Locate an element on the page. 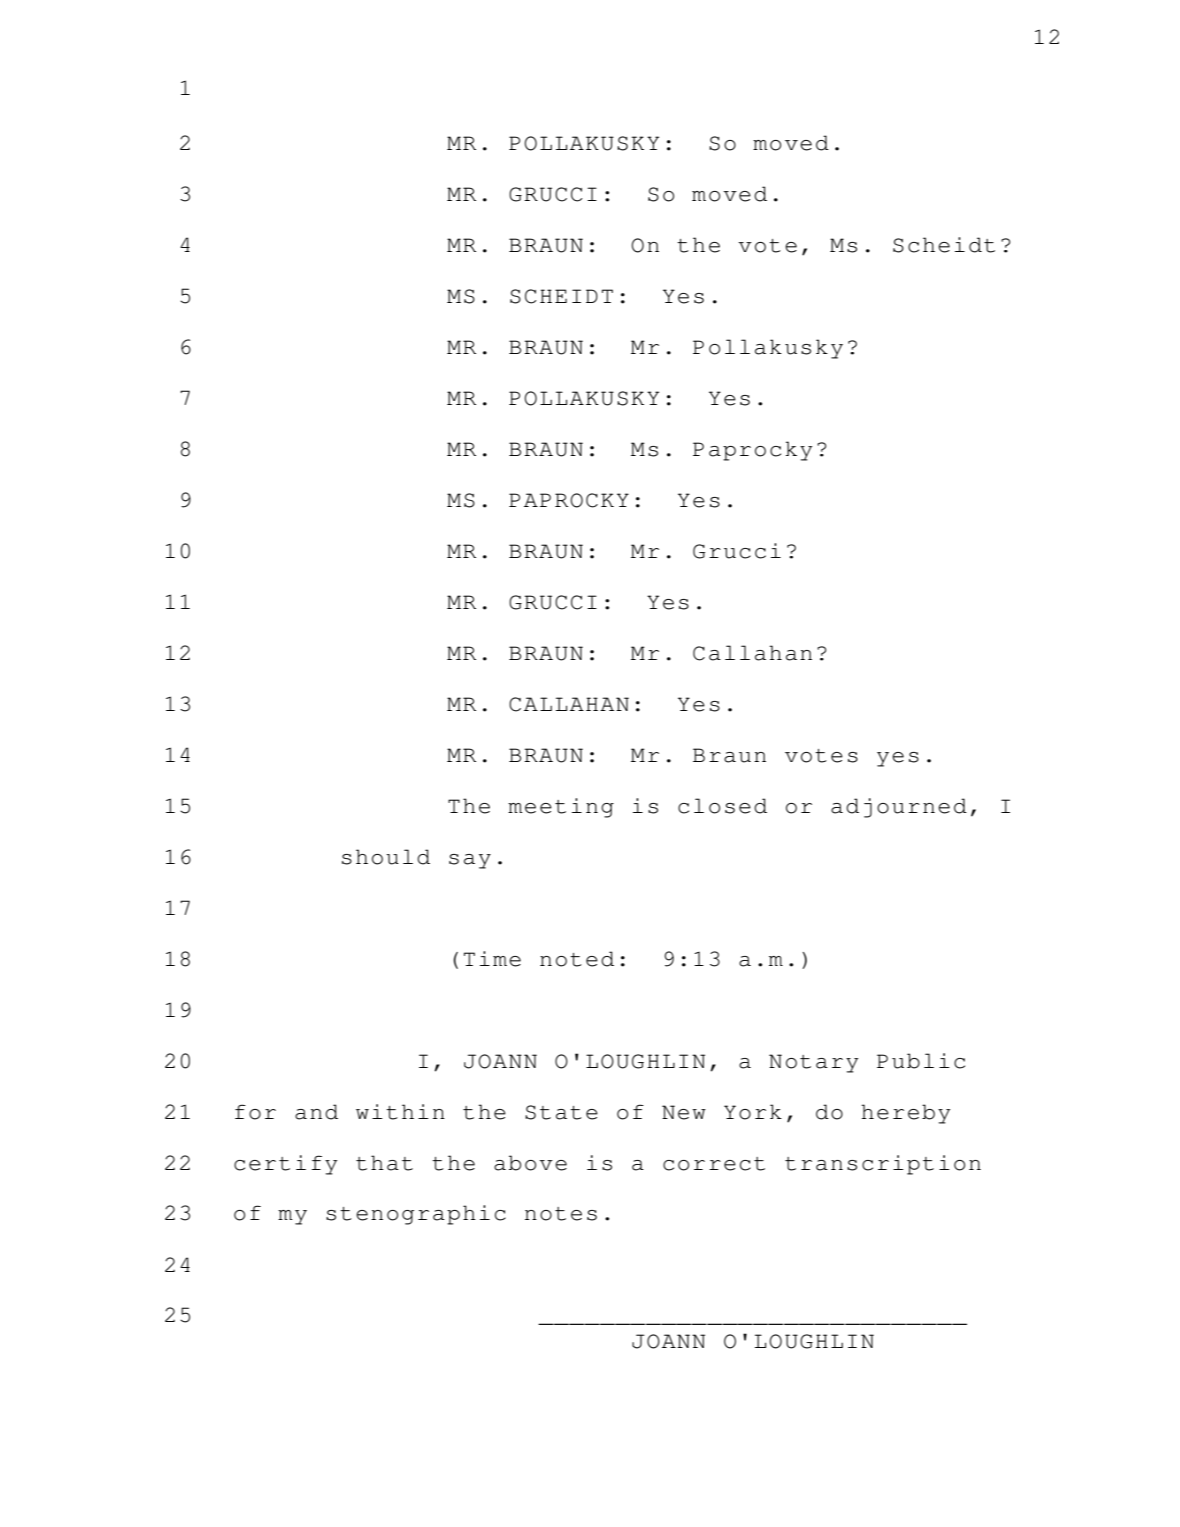 The width and height of the document is (1180, 1527). meeting is located at coordinates (561, 808).
